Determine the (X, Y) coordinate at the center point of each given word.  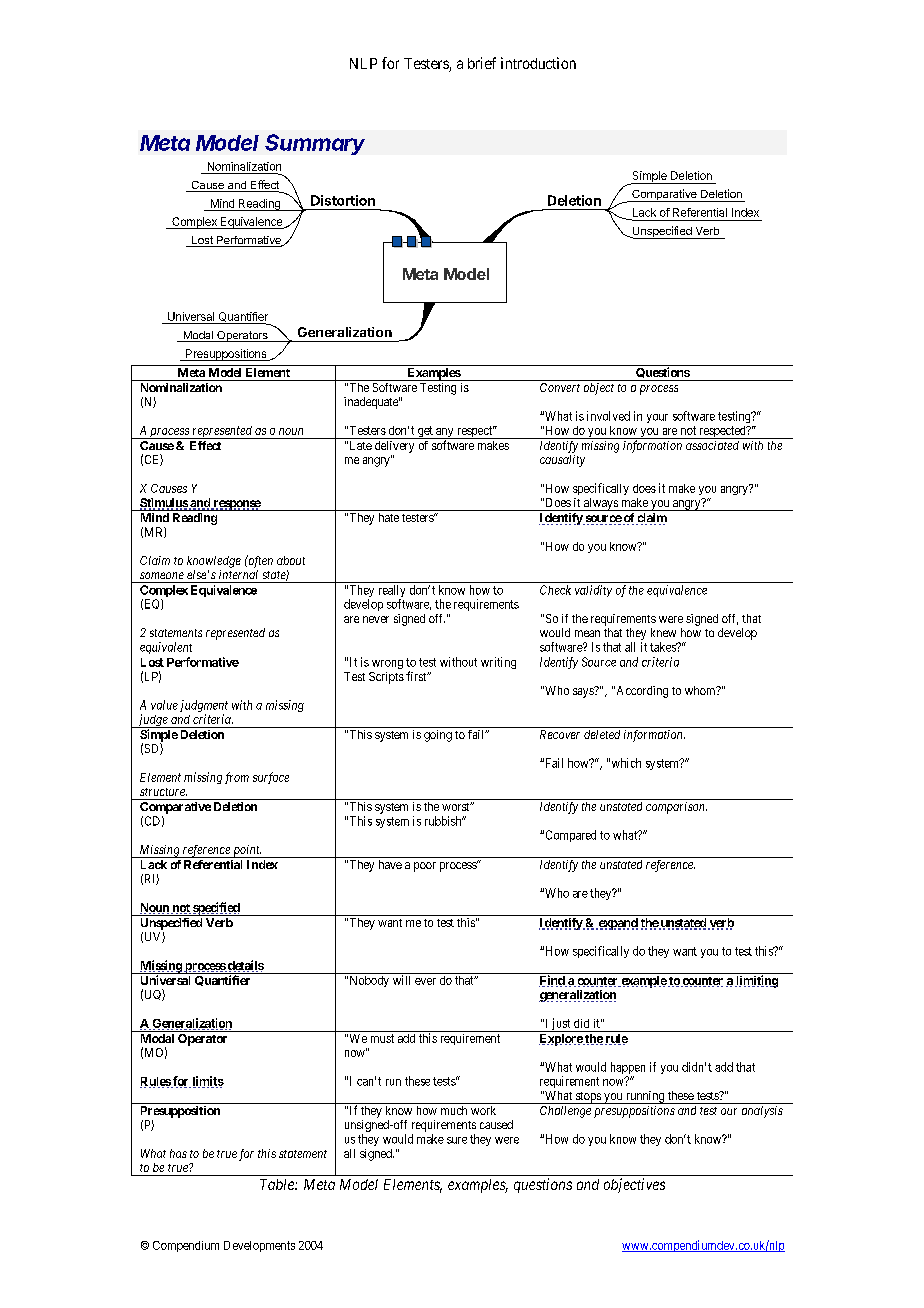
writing (498, 663)
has (178, 1153)
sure (457, 1140)
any (445, 433)
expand (617, 924)
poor (425, 867)
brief (482, 63)
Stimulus (164, 504)
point (246, 851)
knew (663, 632)
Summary (315, 144)
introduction (538, 63)
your (657, 418)
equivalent (166, 648)
